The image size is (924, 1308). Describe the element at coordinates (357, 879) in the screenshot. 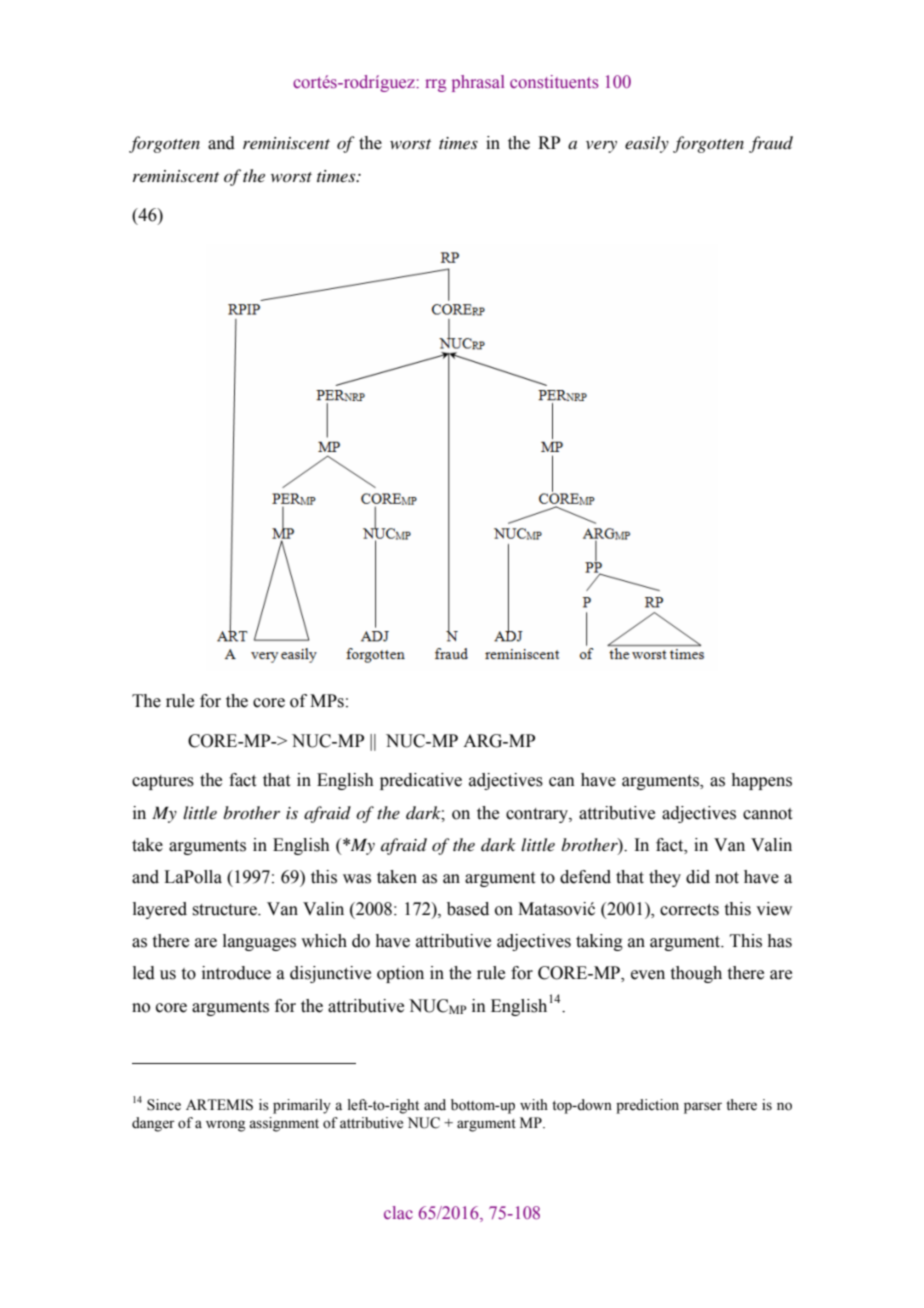

I see `was` at that location.
